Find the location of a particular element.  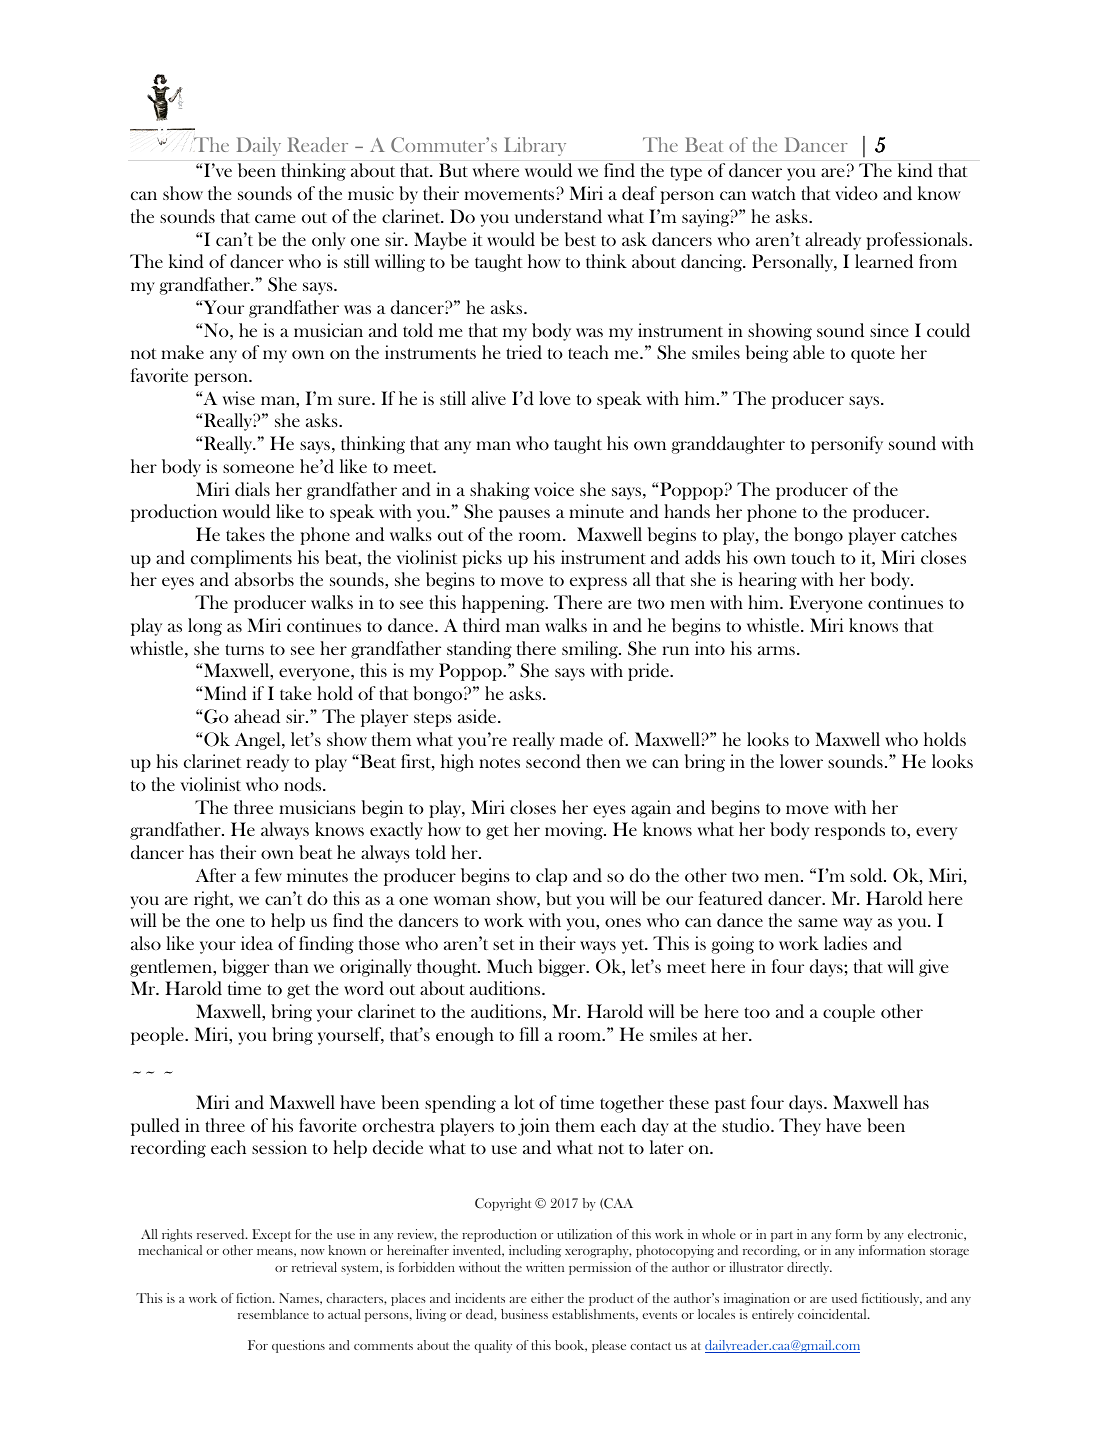

love is located at coordinates (554, 398).
